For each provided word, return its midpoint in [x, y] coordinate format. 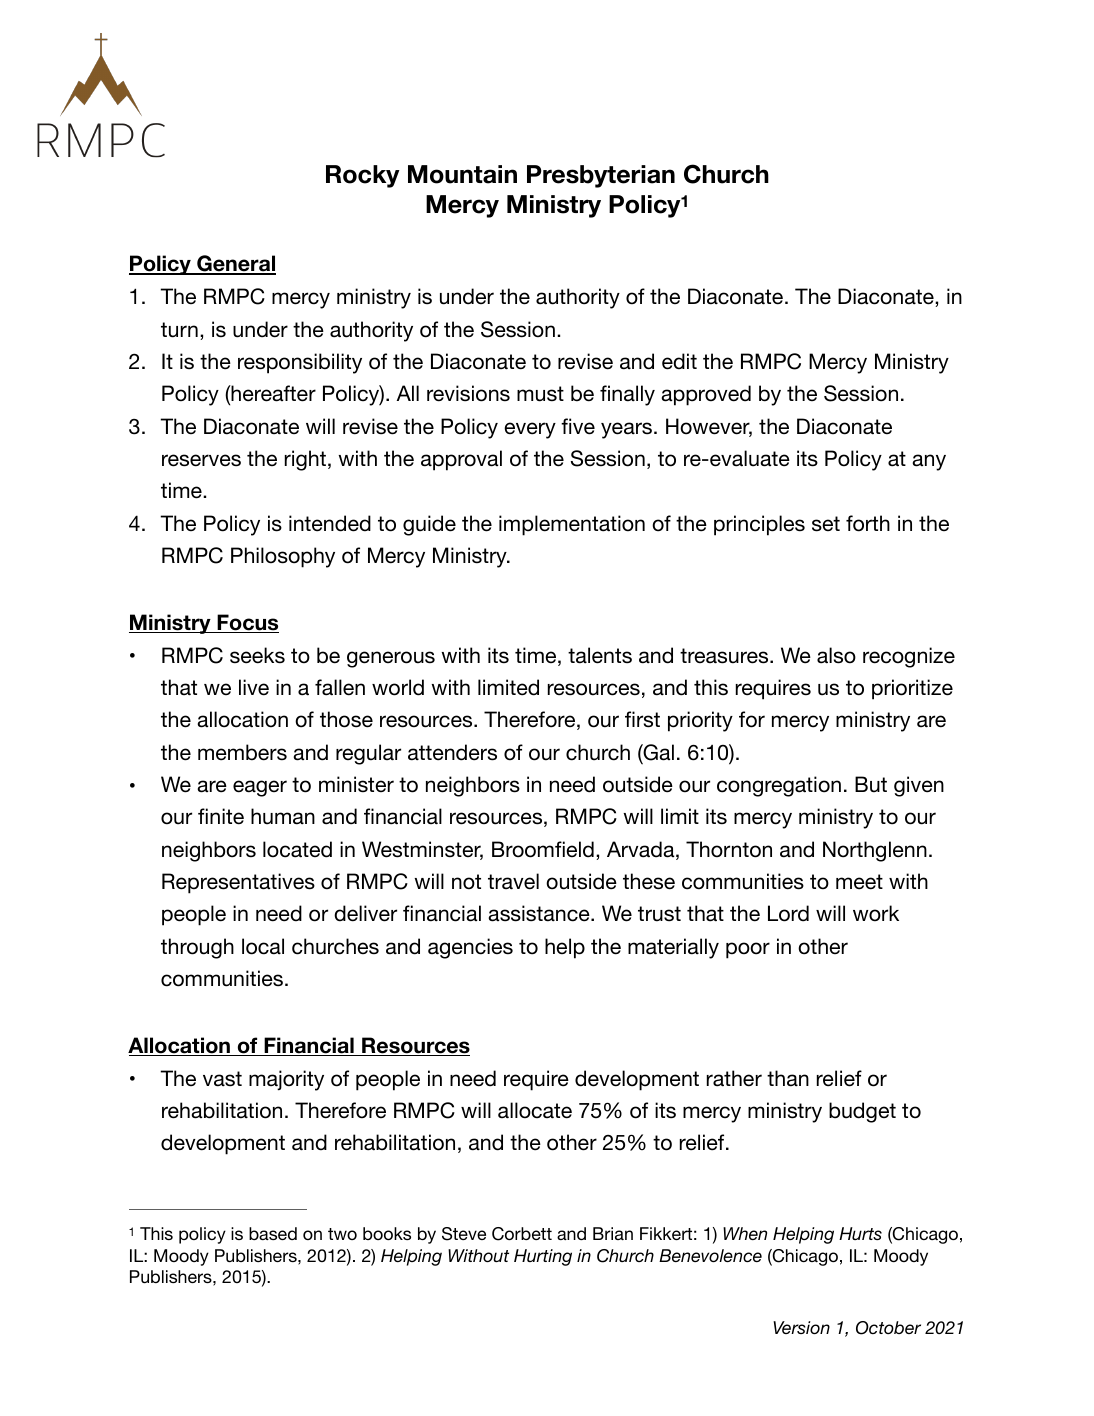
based [273, 1233]
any [929, 462]
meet [859, 882]
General [235, 265]
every [530, 430]
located [297, 849]
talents [600, 655]
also [836, 655]
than [788, 1078]
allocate [535, 1110]
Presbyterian [601, 176]
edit [679, 361]
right [305, 460]
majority [286, 1080]
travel [513, 881]
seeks [257, 655]
